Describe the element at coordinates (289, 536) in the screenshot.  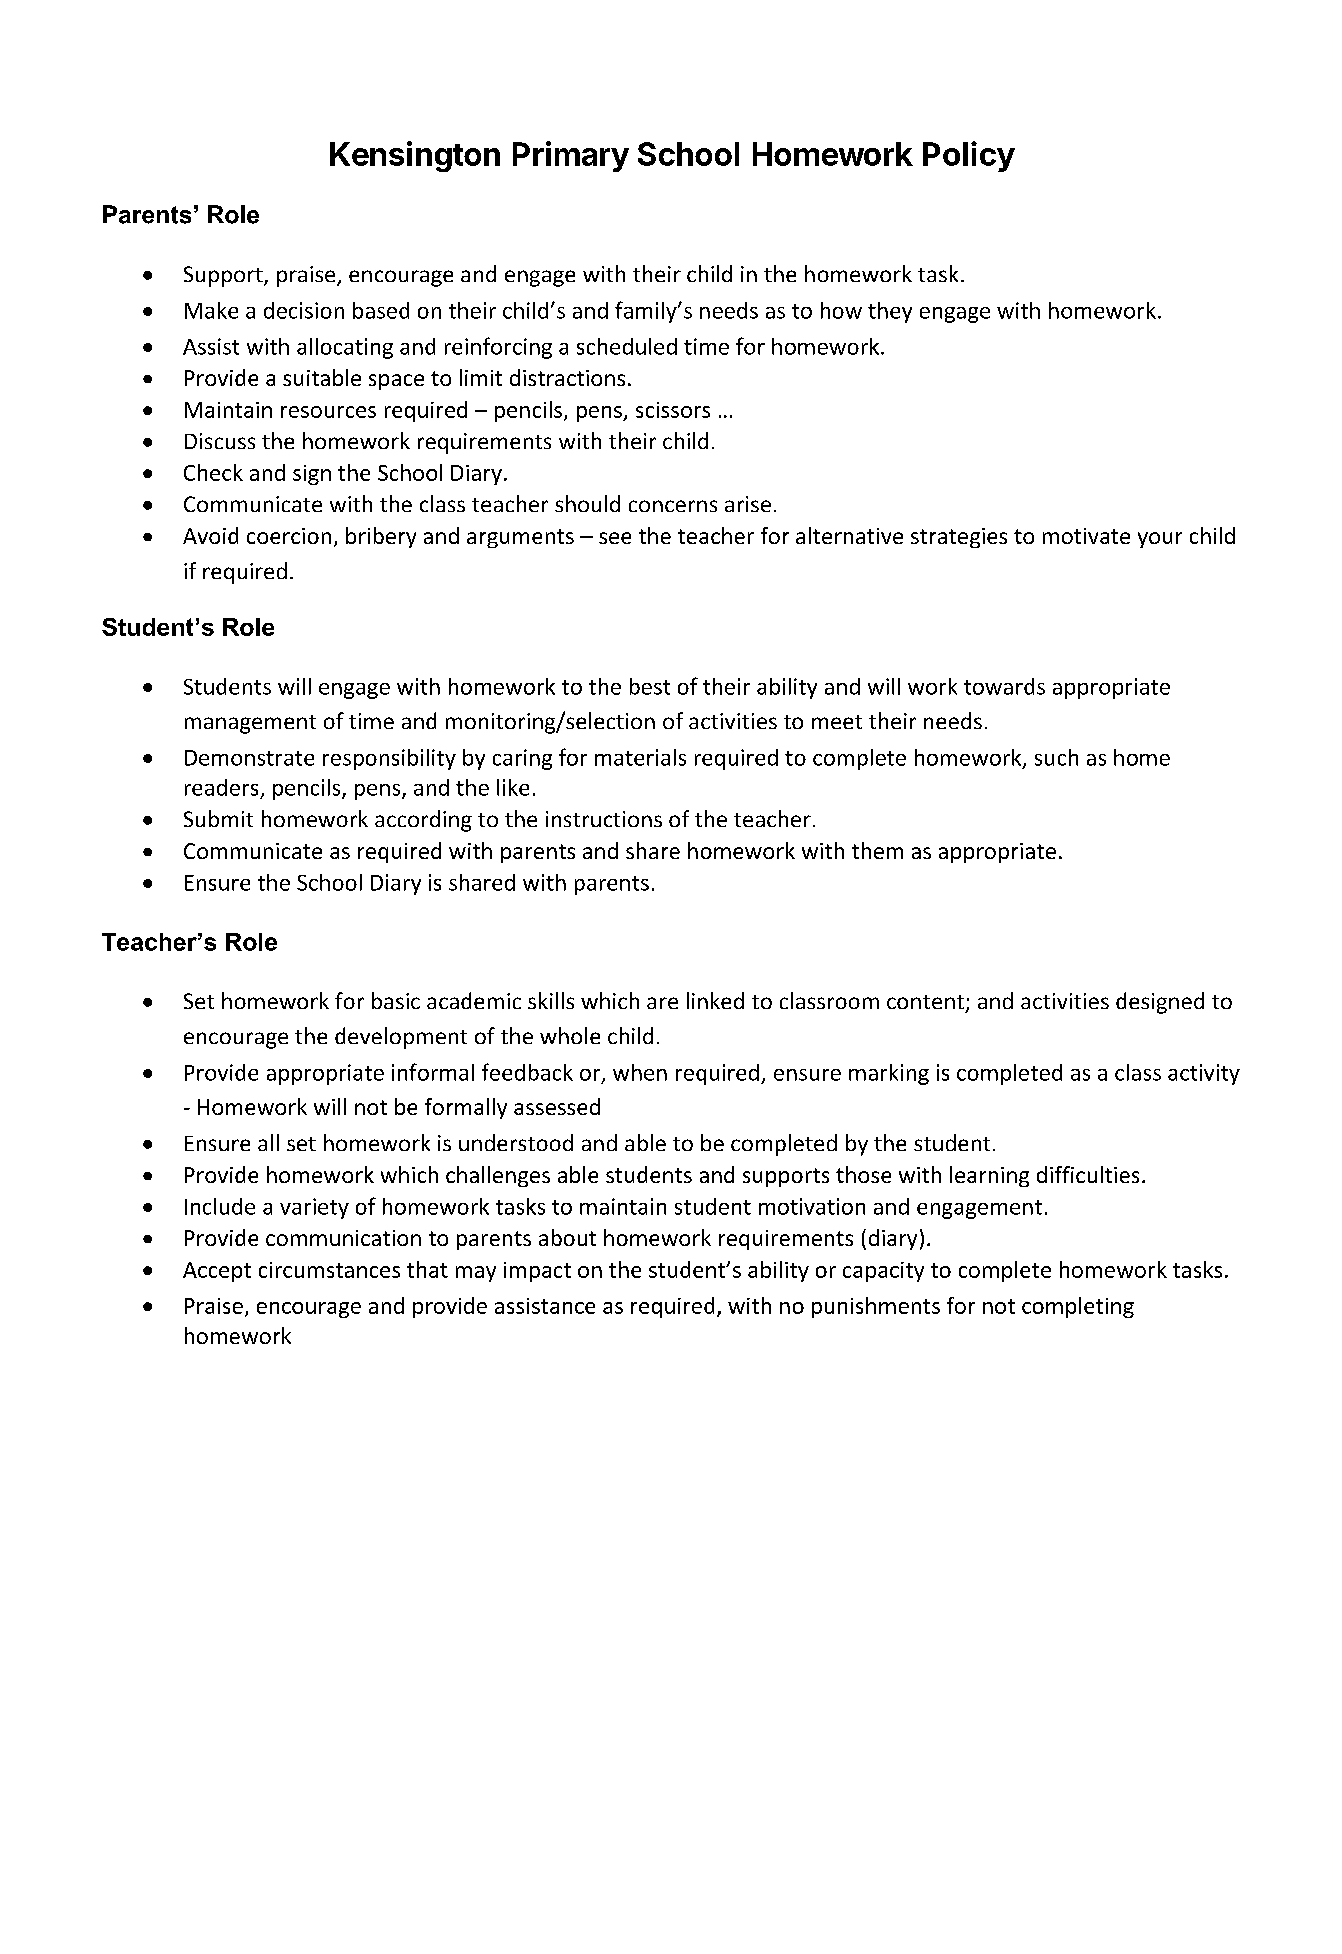
I see `coercion` at that location.
